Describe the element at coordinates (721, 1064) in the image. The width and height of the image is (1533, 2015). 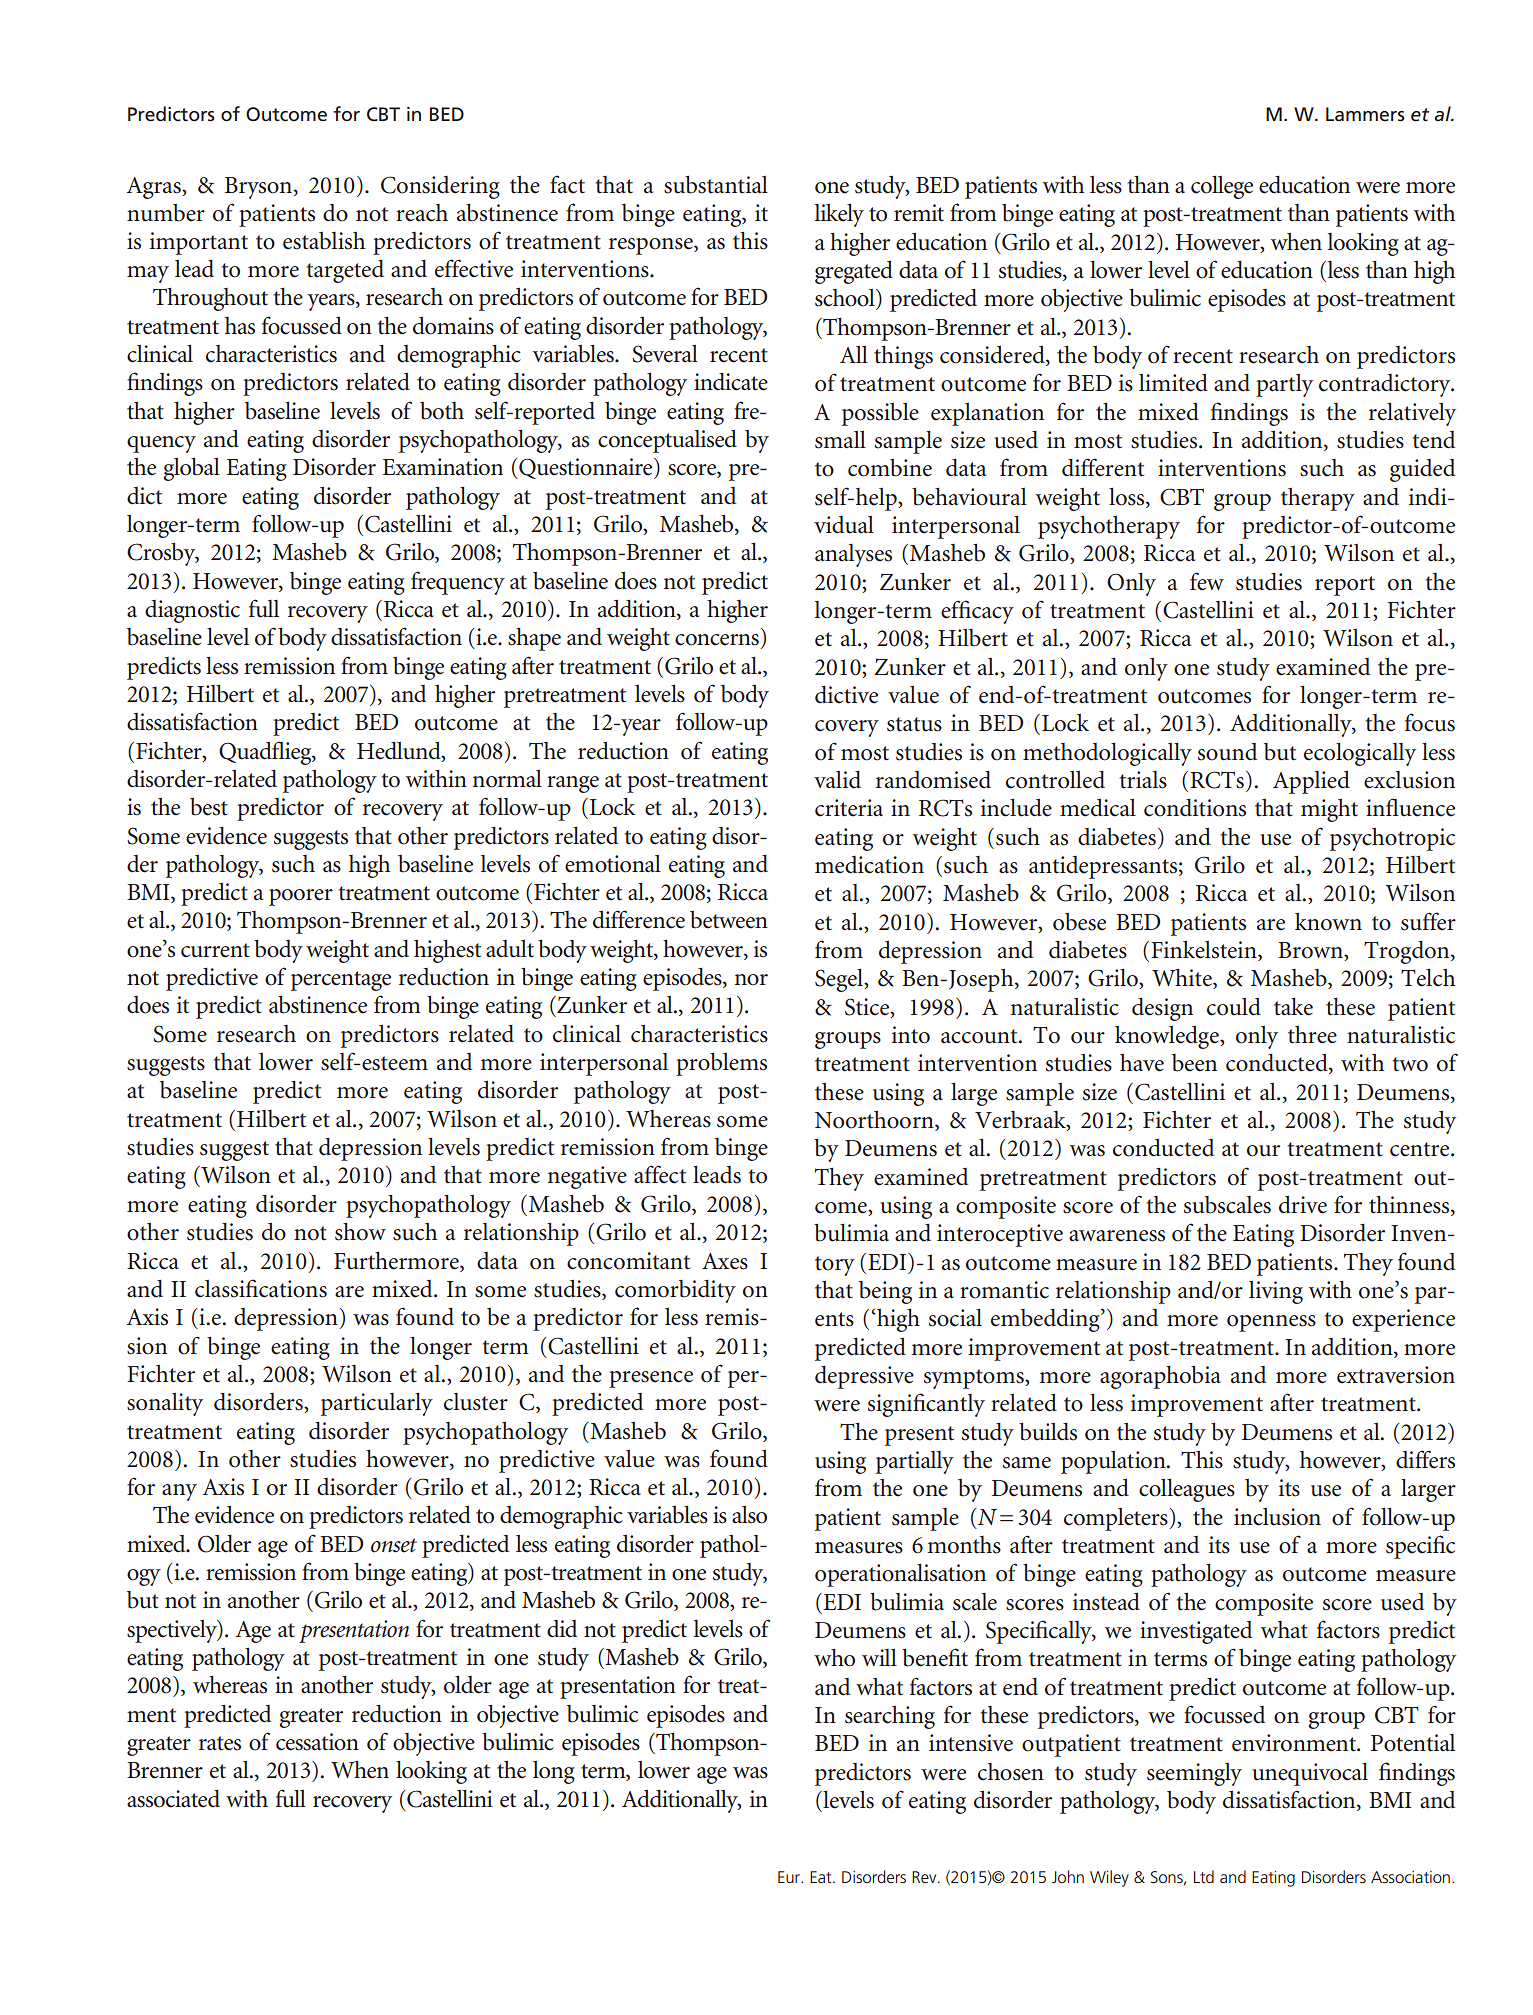
I see `problems` at that location.
